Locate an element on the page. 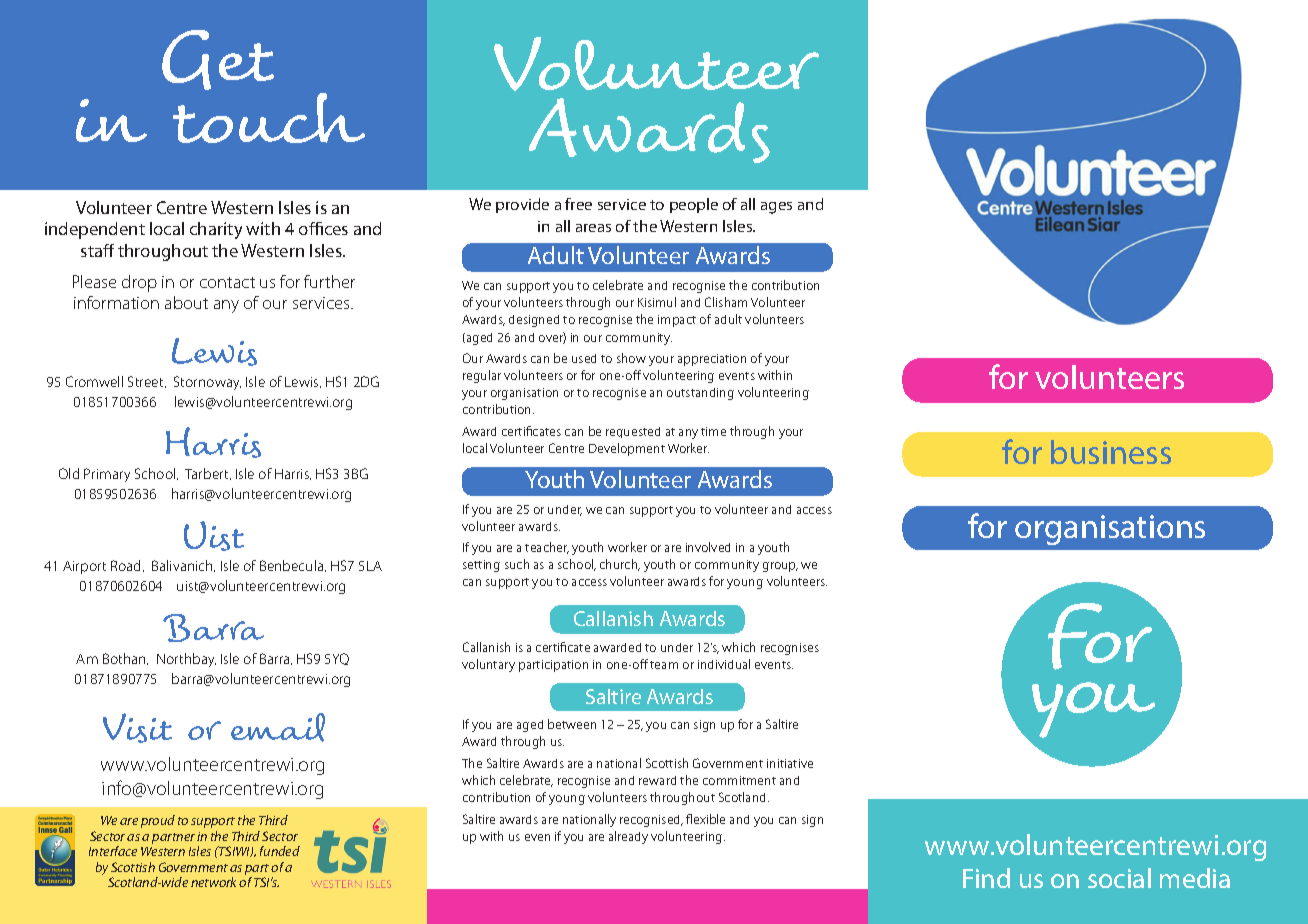 The height and width of the document is (924, 1308). group is located at coordinates (780, 567).
